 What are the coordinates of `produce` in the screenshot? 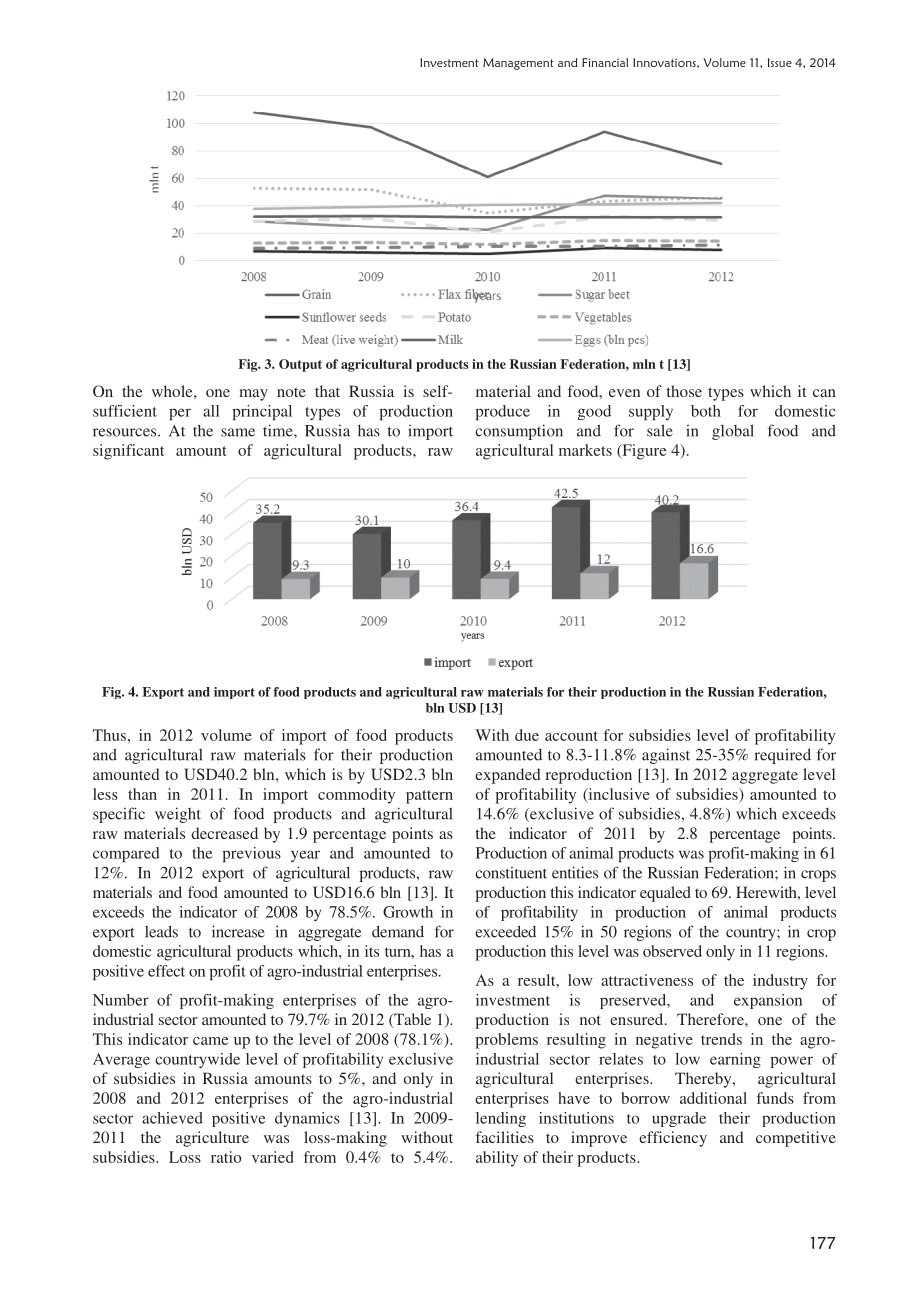 It's located at (502, 412).
